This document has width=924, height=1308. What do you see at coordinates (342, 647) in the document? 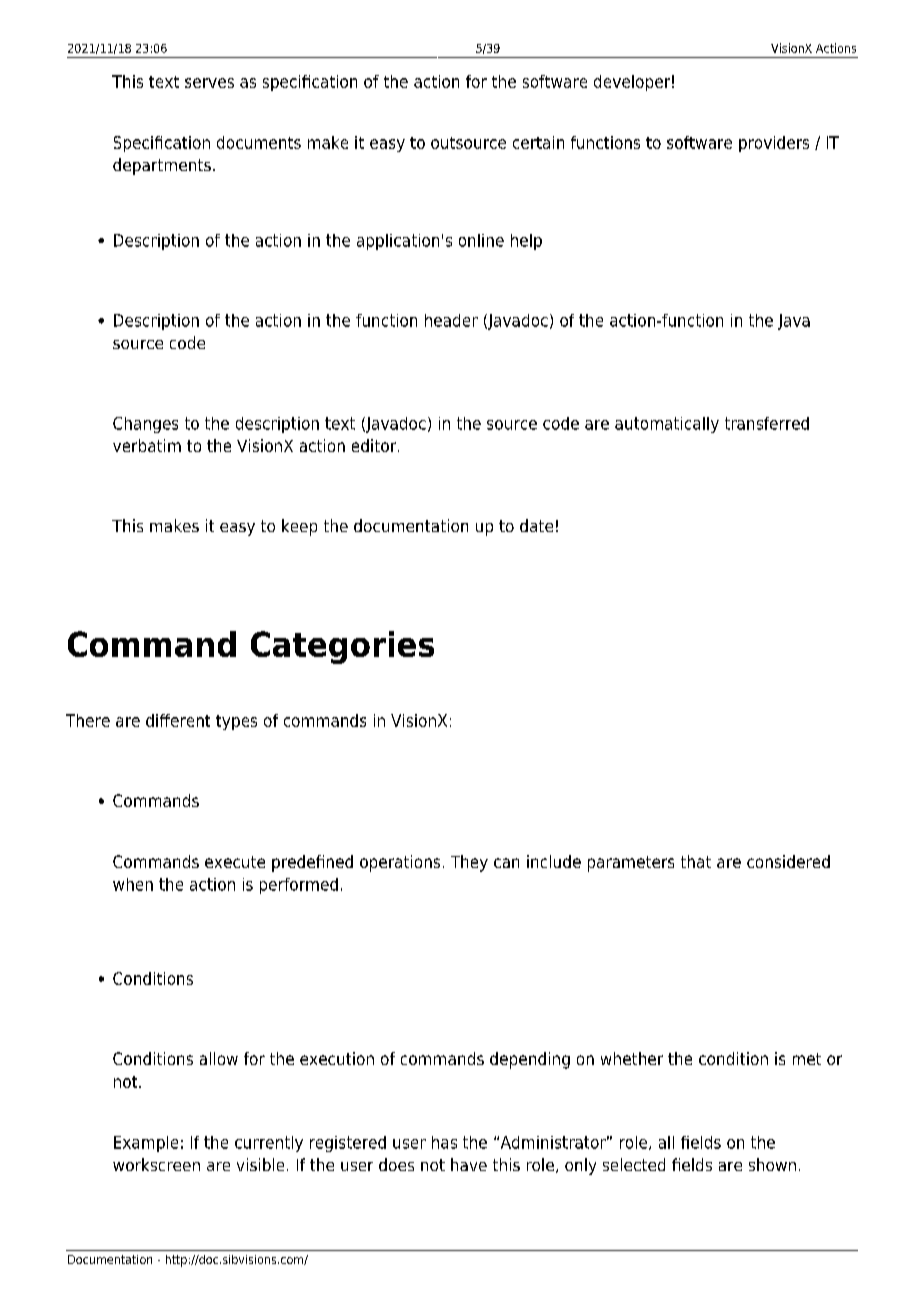
I see `Categories` at bounding box center [342, 647].
